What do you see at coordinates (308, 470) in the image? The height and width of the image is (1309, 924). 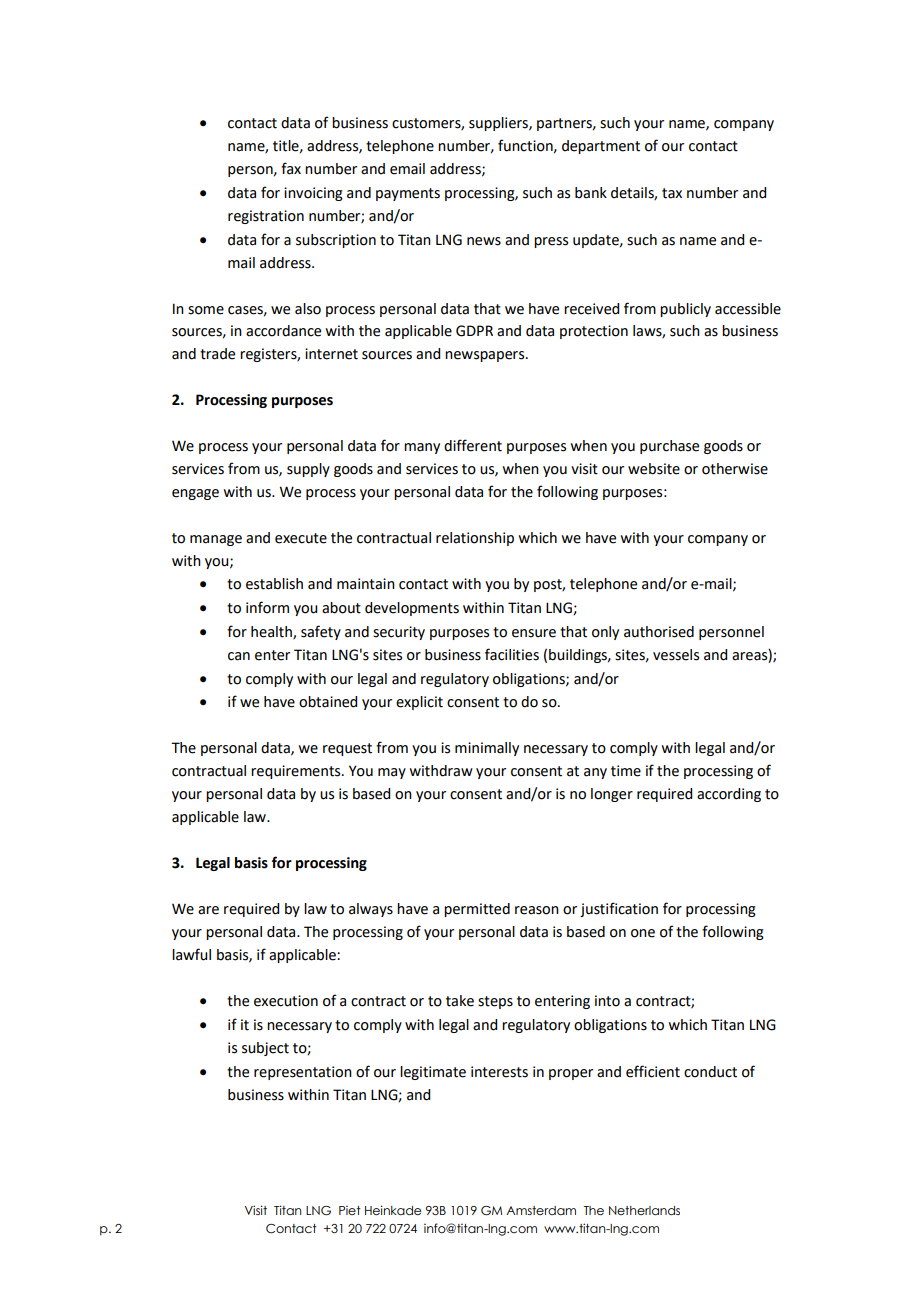 I see `supply` at bounding box center [308, 470].
